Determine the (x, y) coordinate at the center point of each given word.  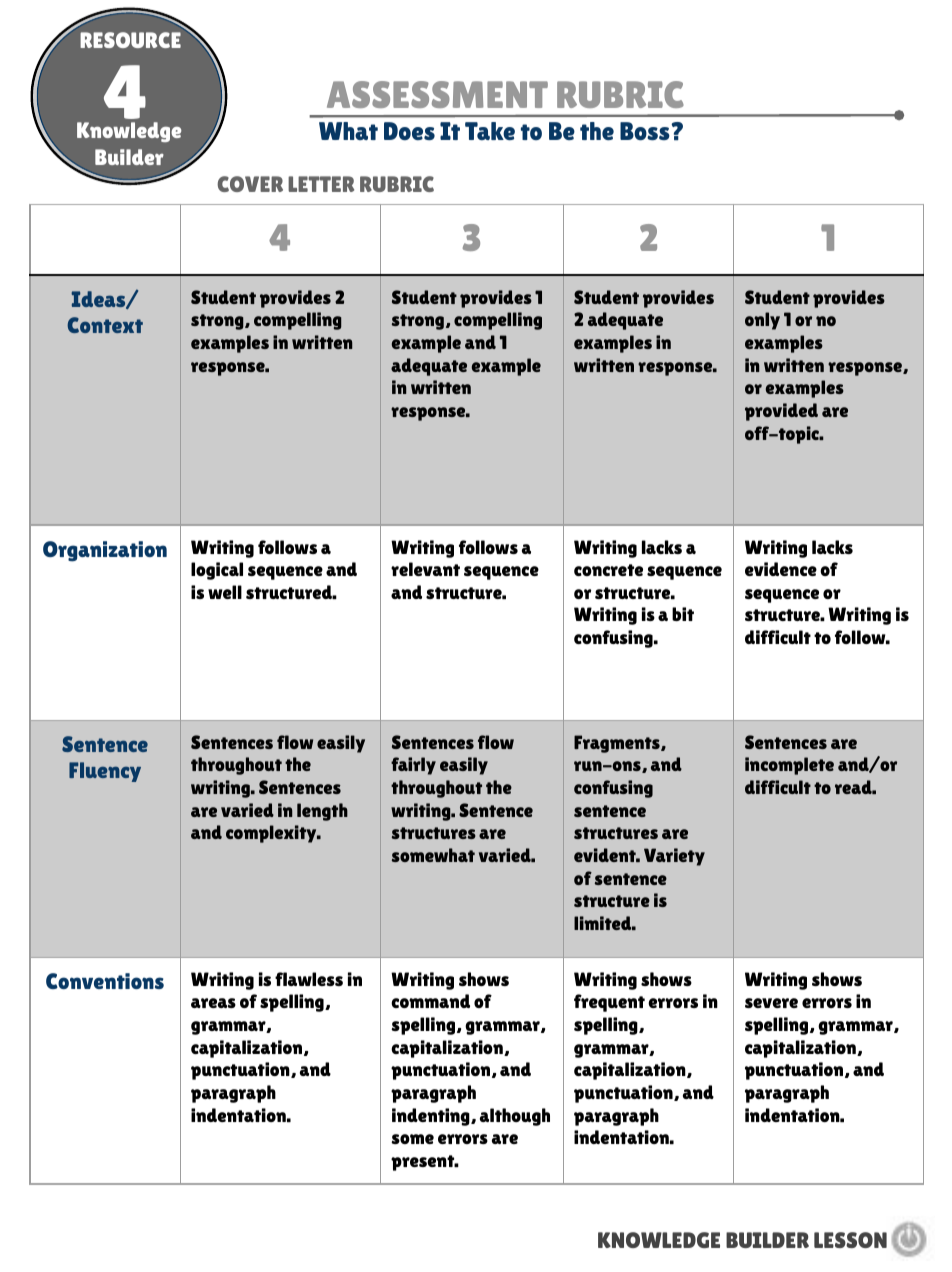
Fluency (105, 772)
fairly (413, 766)
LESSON (850, 1240)
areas (213, 1003)
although (515, 1117)
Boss (646, 131)
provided (781, 412)
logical (217, 571)
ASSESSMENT (437, 94)
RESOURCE (130, 40)
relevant (425, 569)
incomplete (789, 766)
